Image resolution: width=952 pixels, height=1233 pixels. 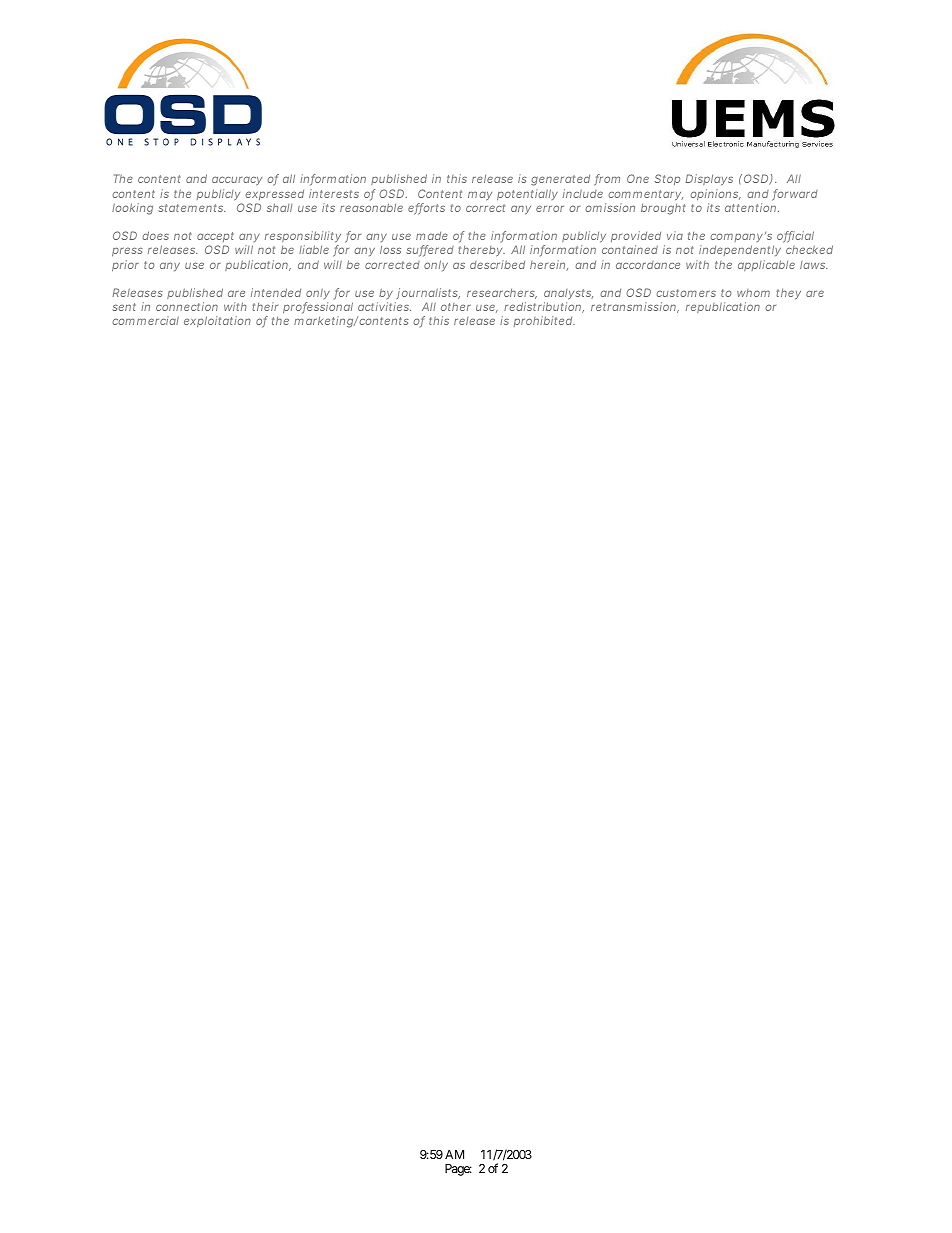 I want to click on prohibited, so click(x=544, y=321).
